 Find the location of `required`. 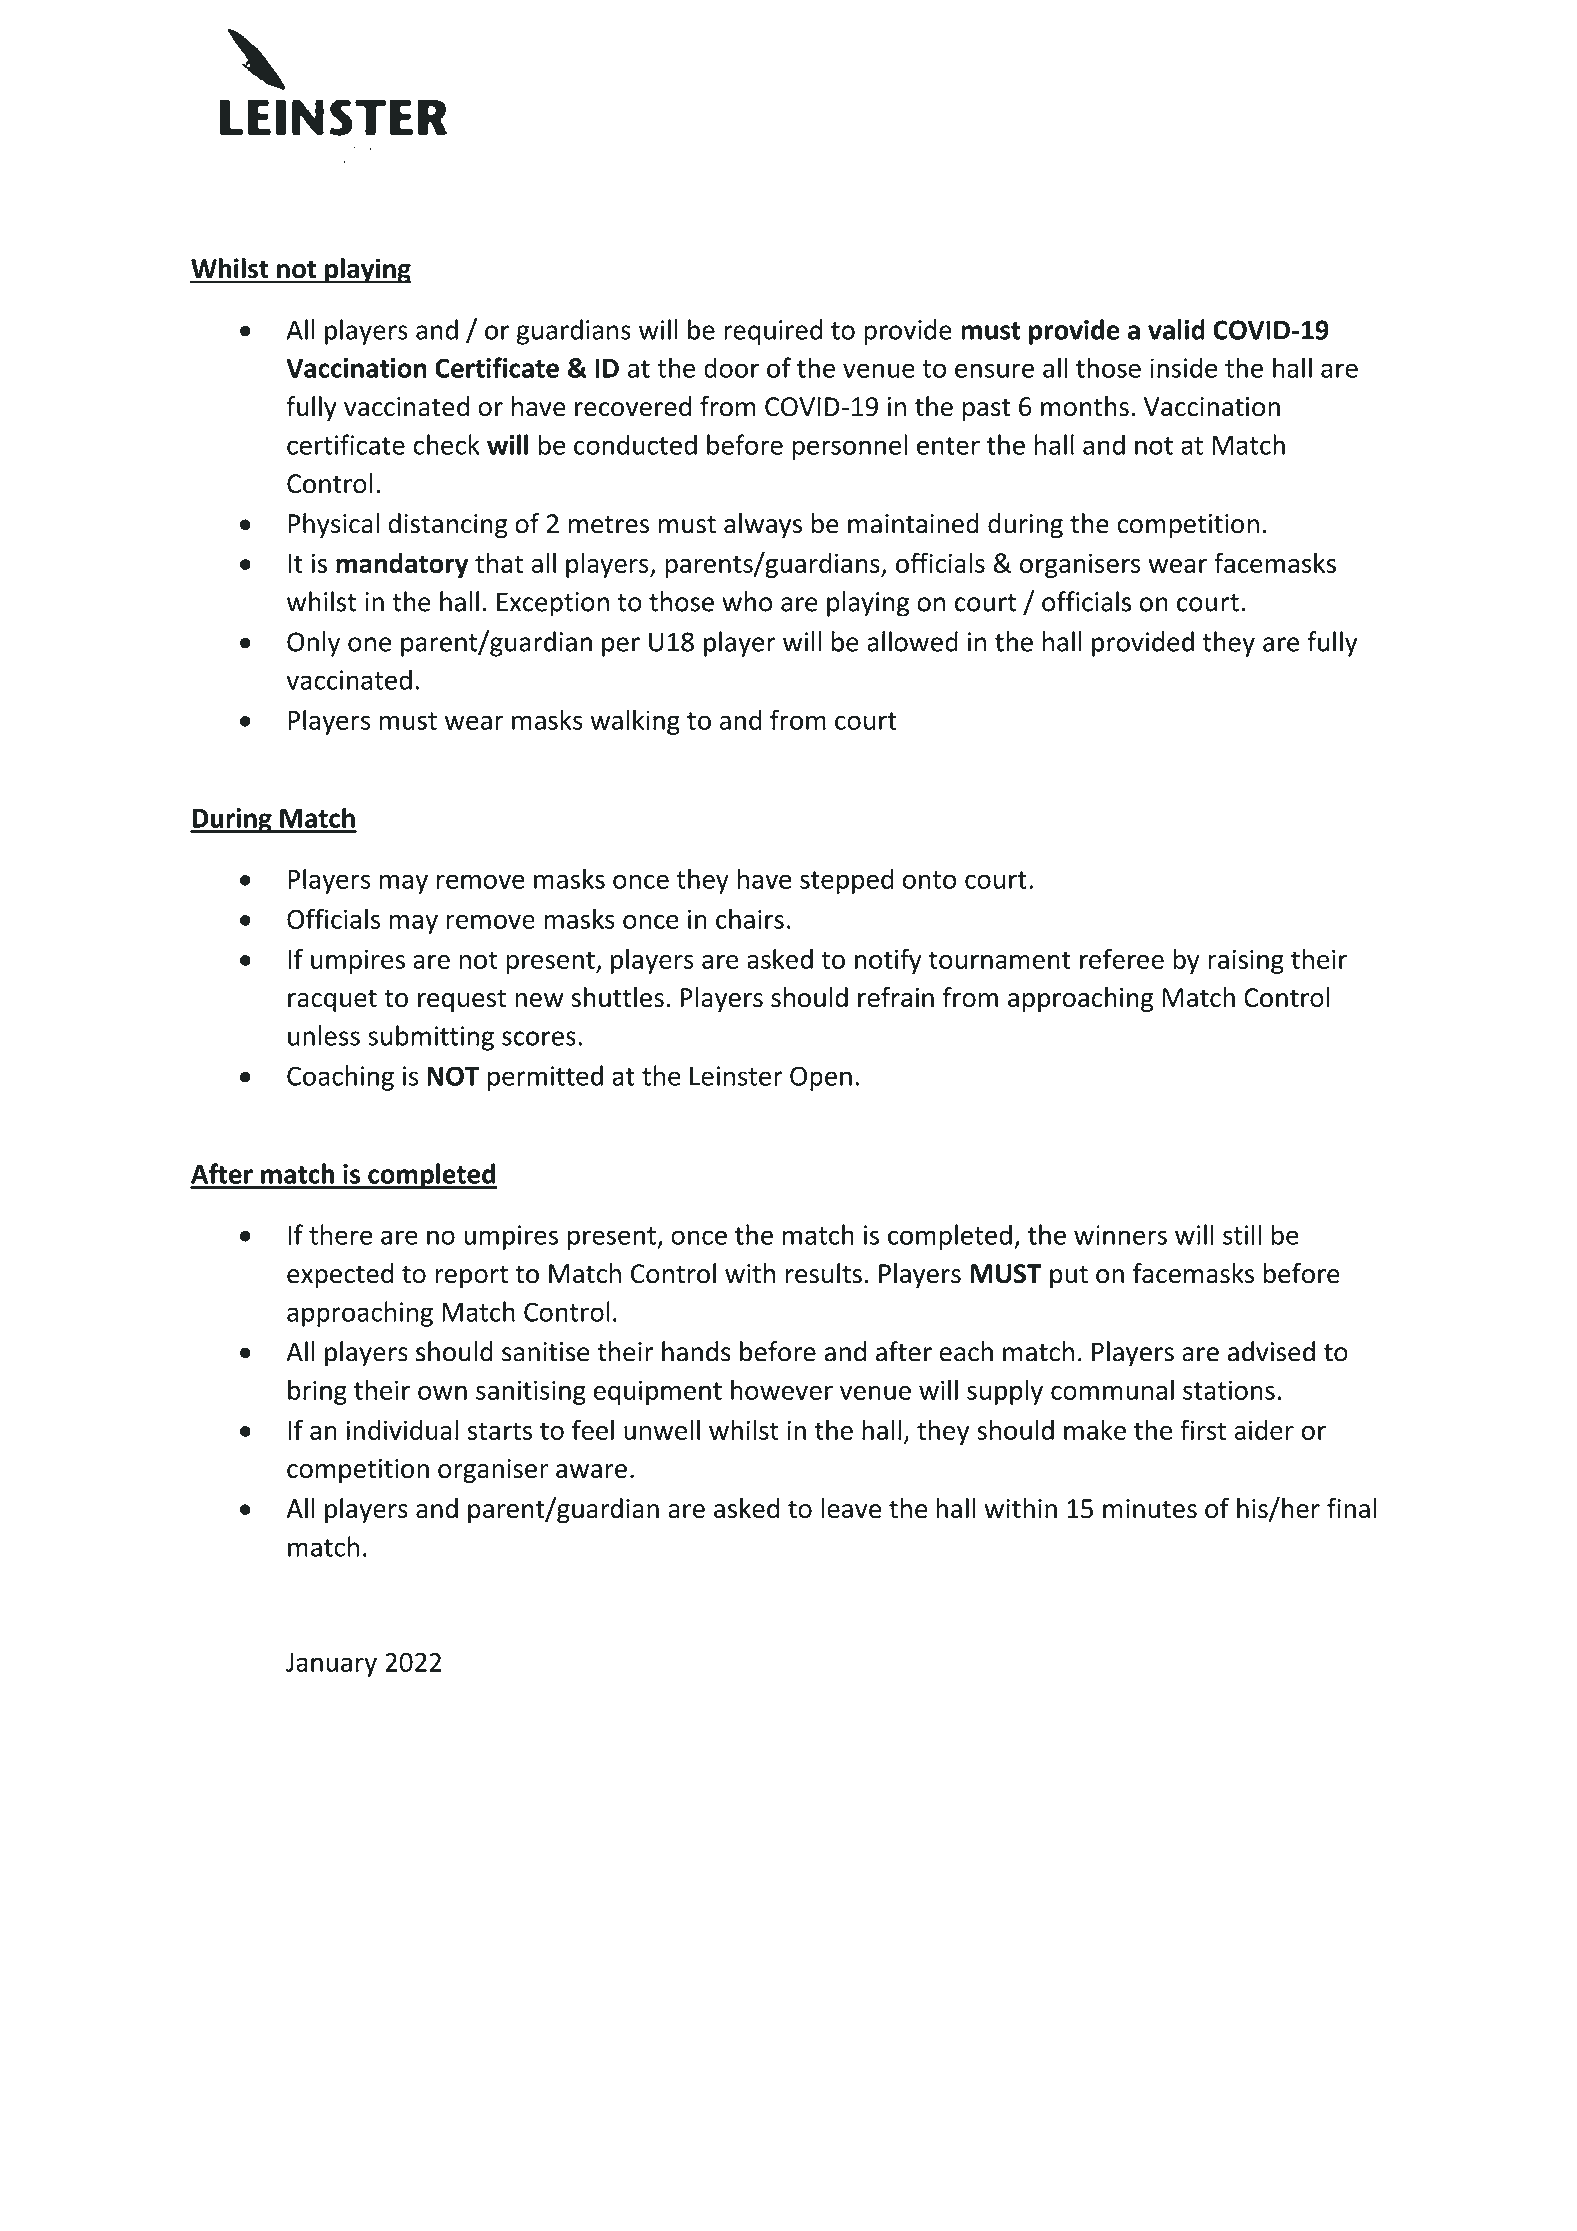

required is located at coordinates (773, 332).
